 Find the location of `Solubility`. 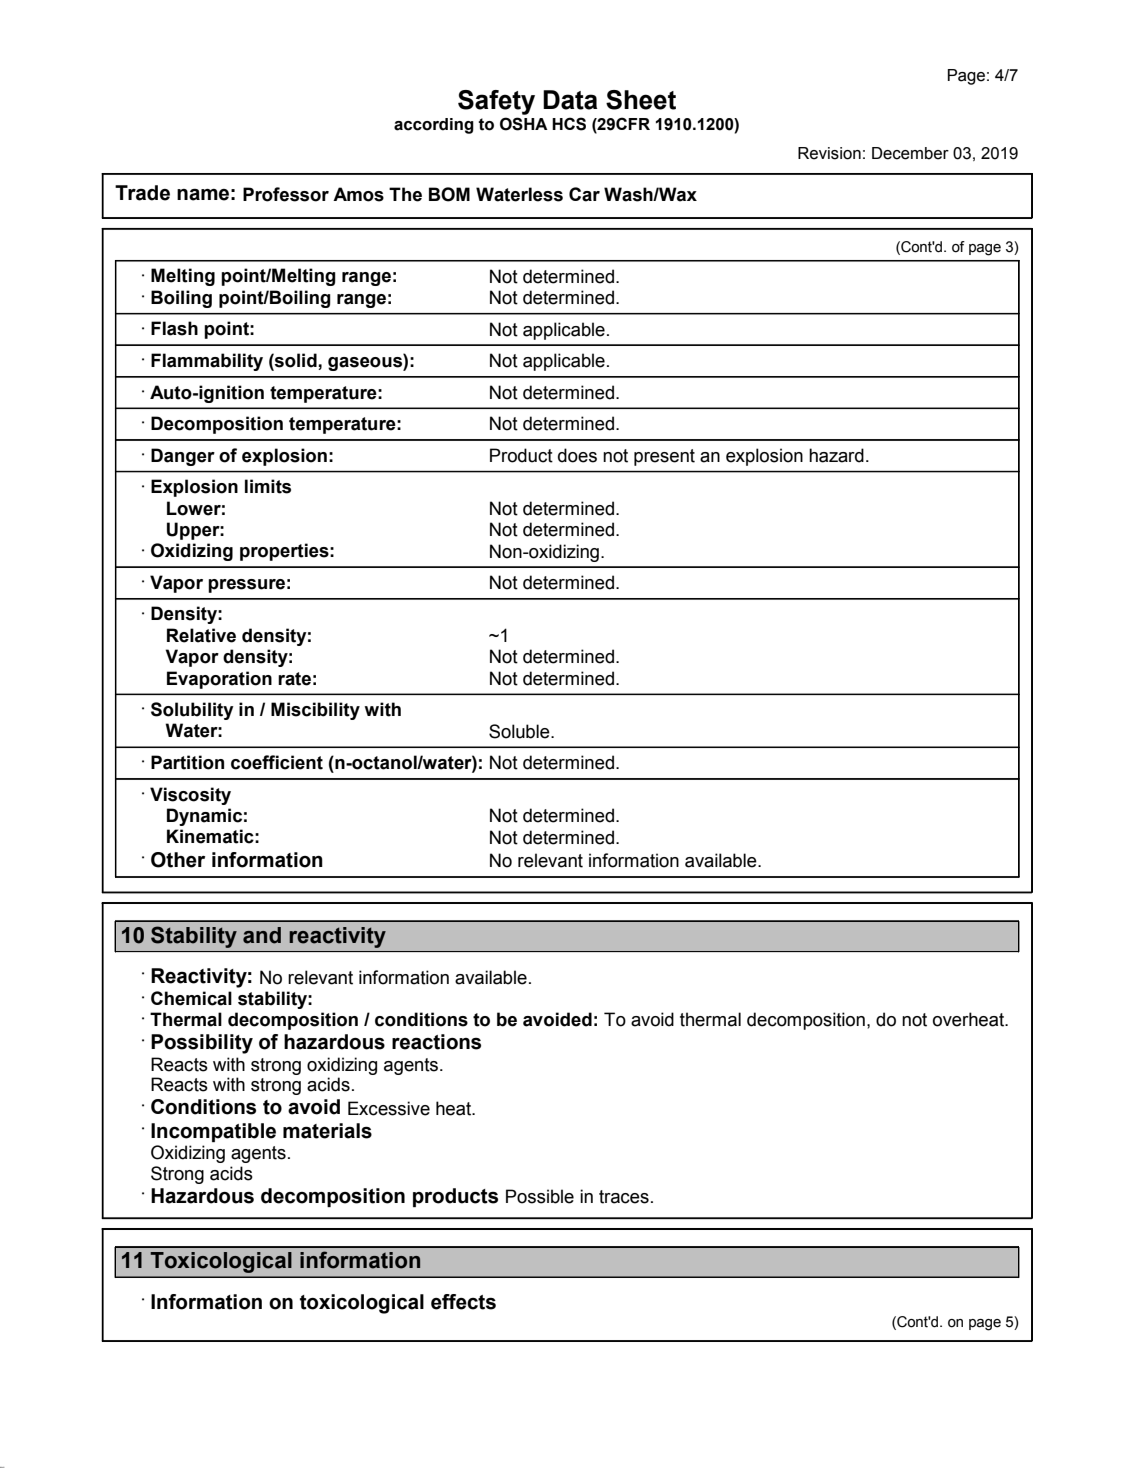

Solubility is located at coordinates (192, 711).
